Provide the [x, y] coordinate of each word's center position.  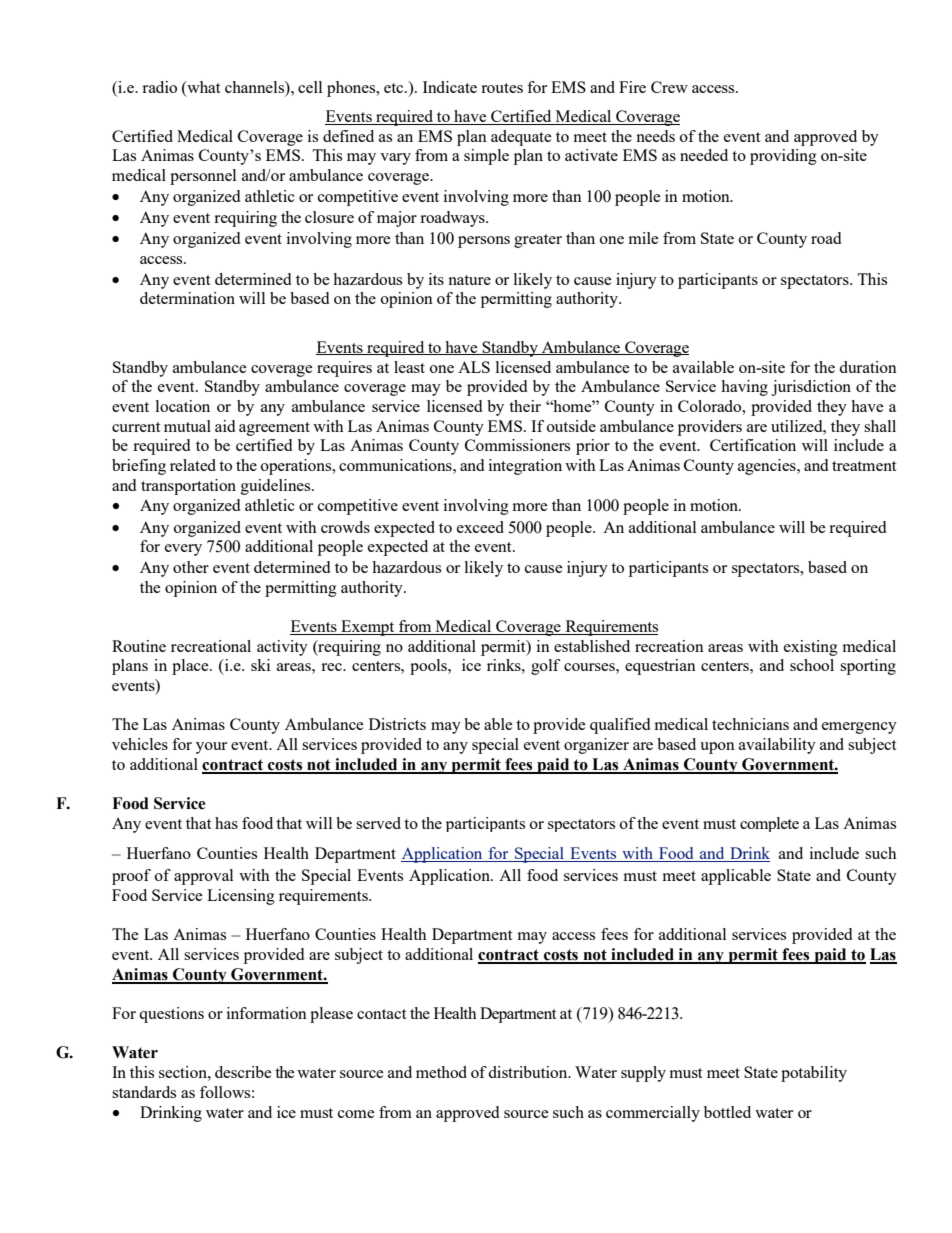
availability [777, 746]
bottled [727, 1112]
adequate [521, 138]
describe [243, 1072]
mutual [187, 426]
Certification [753, 445]
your [211, 748]
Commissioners [517, 445]
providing [783, 157]
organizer [596, 746]
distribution [529, 1072]
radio [159, 87]
